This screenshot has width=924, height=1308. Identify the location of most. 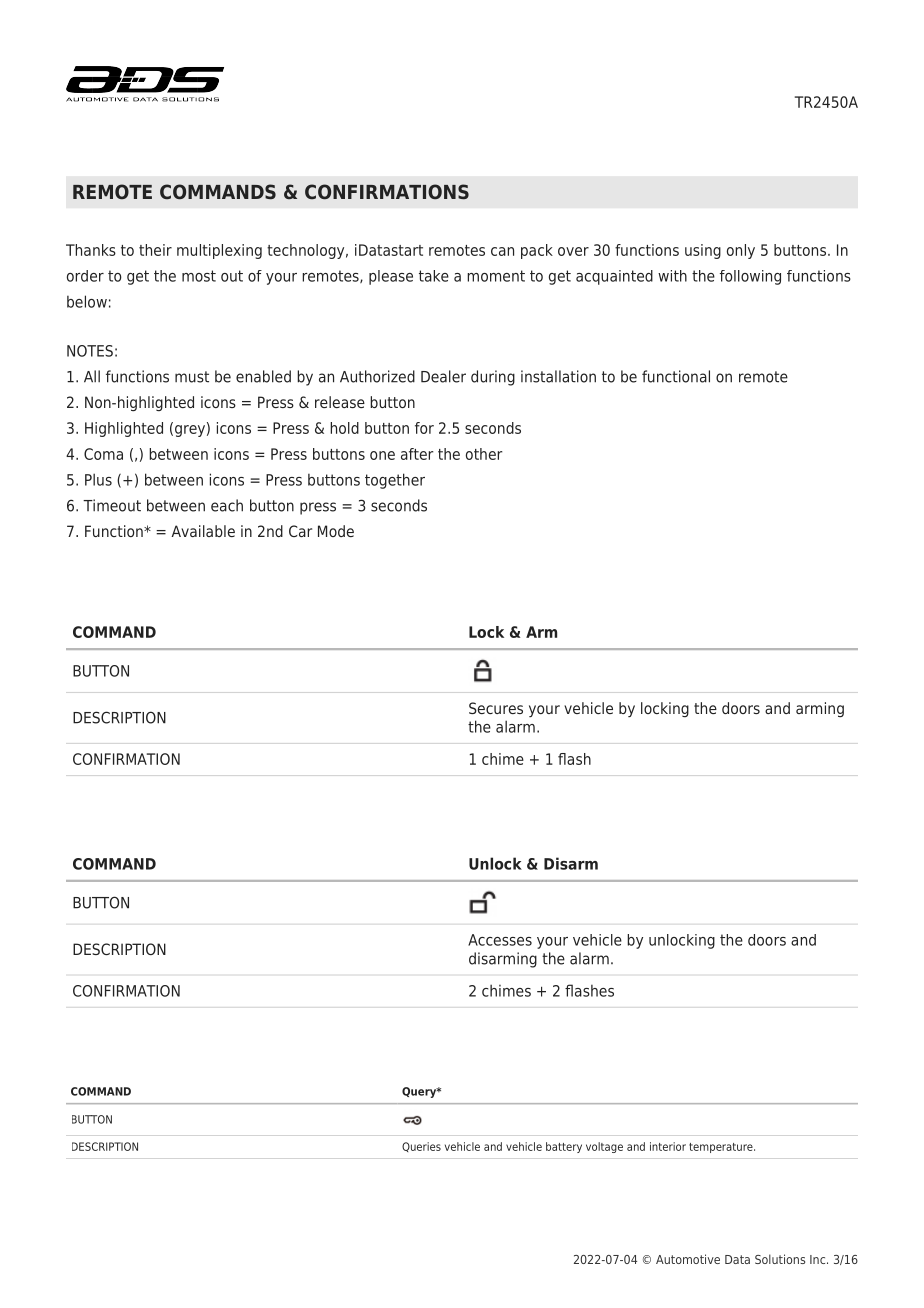
(199, 276).
